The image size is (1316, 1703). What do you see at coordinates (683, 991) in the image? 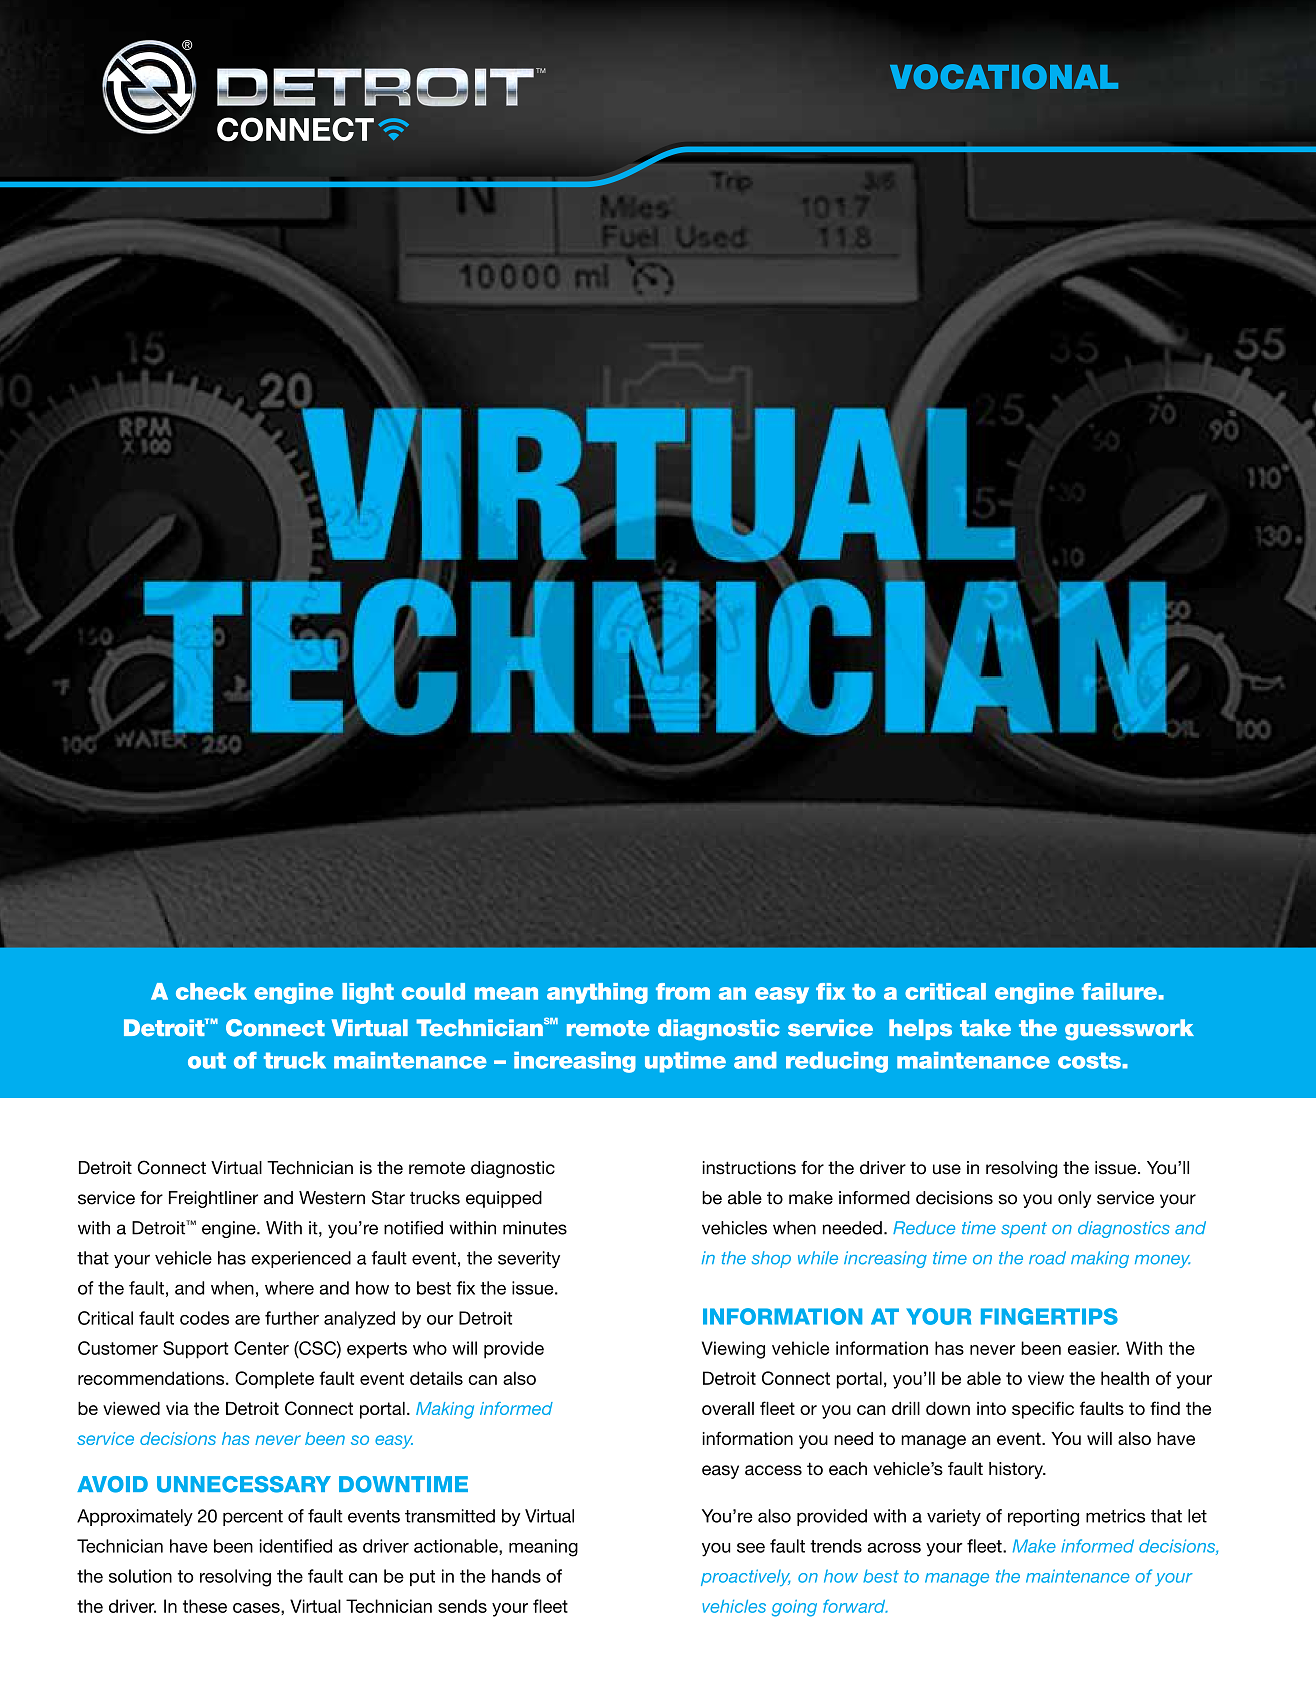
I see `from` at bounding box center [683, 991].
